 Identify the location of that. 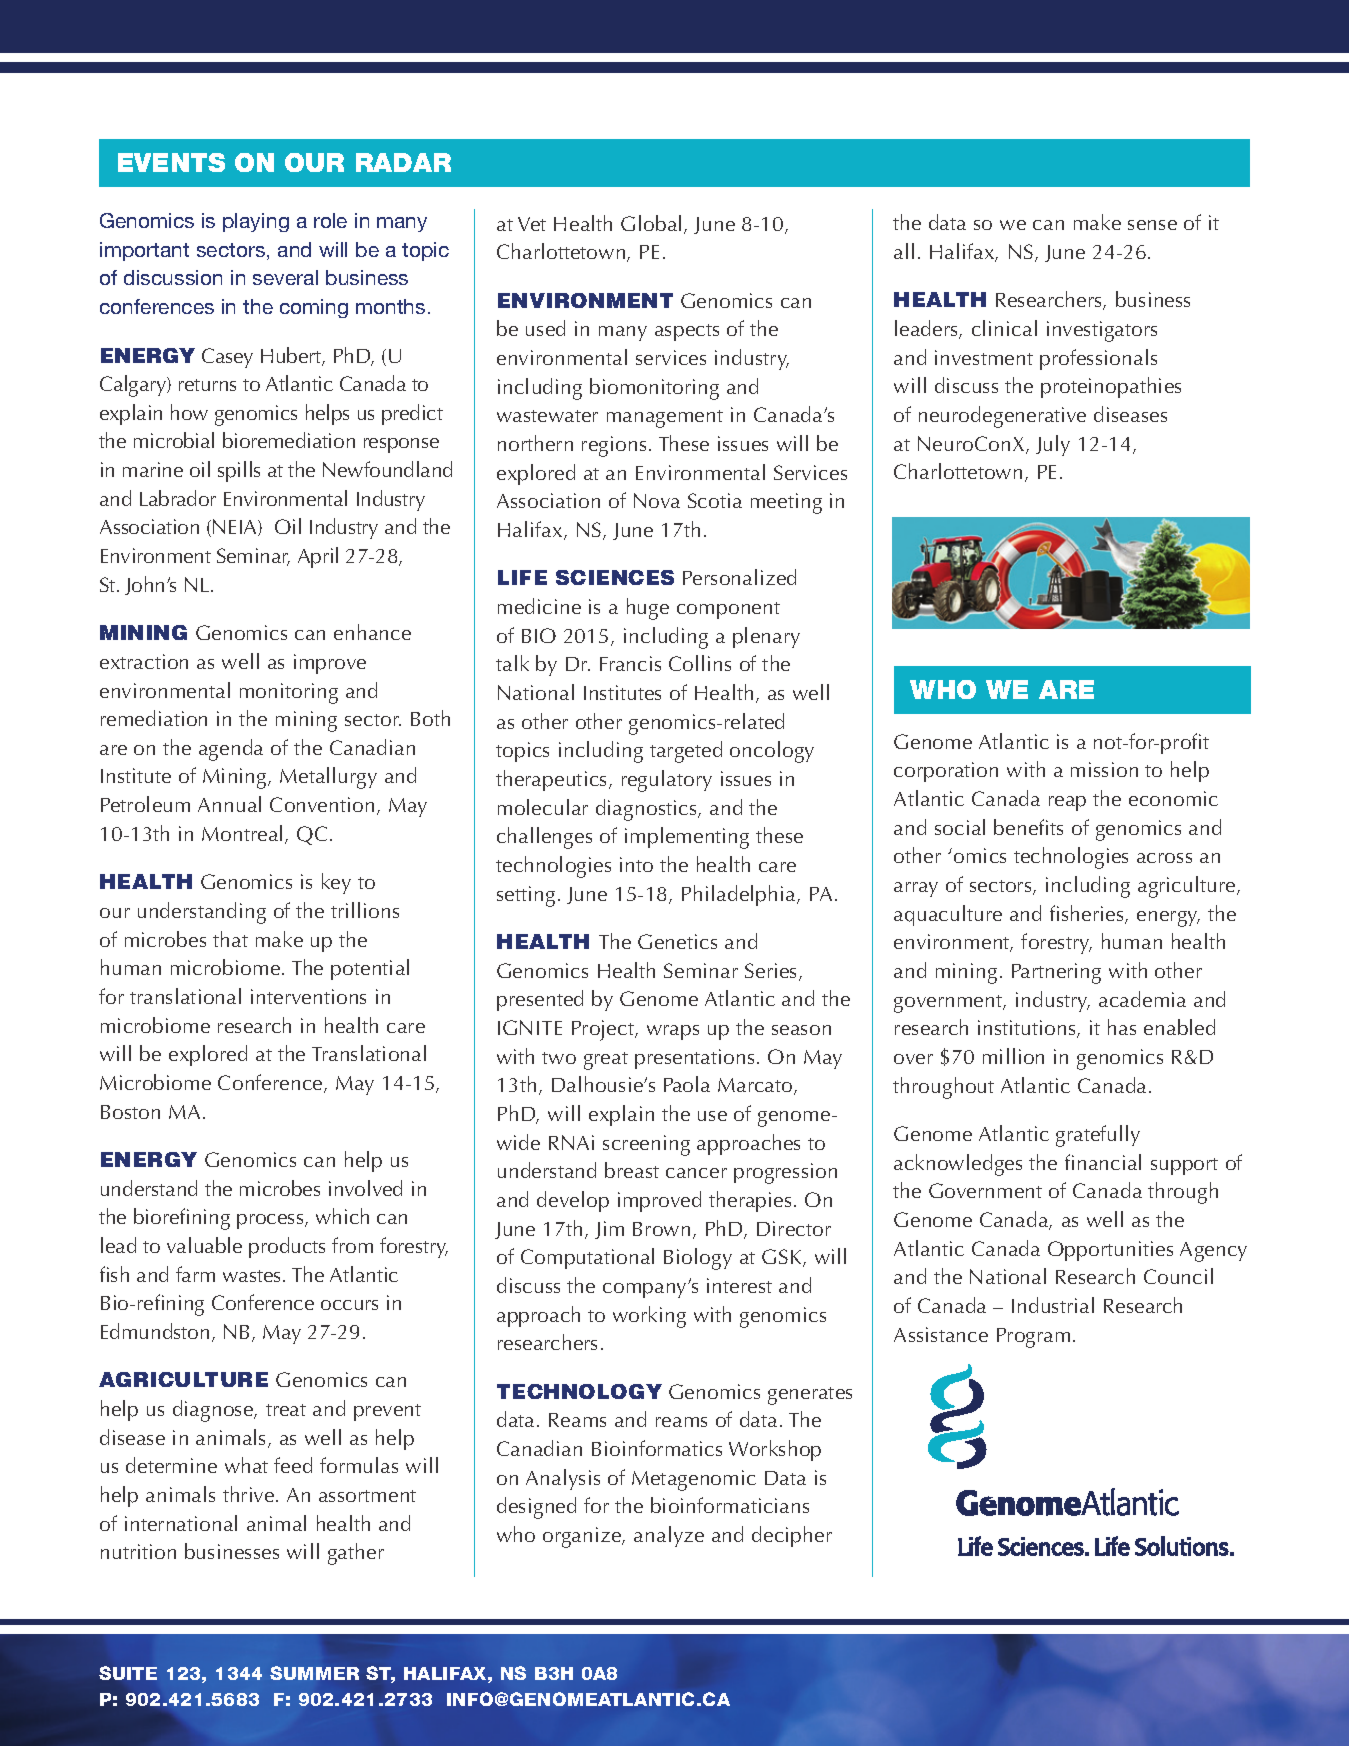
(230, 939).
